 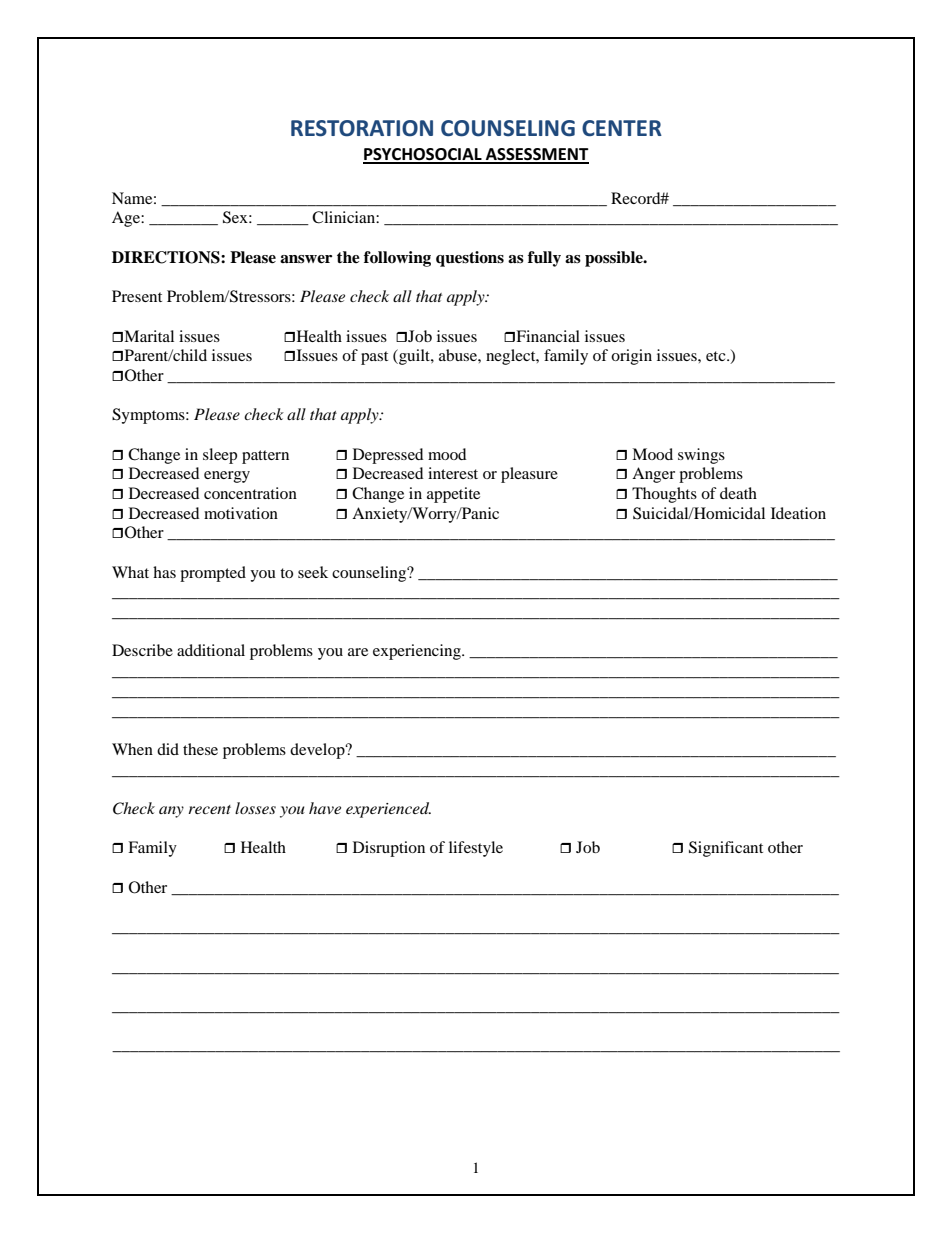 I want to click on Ideation, so click(x=798, y=513).
